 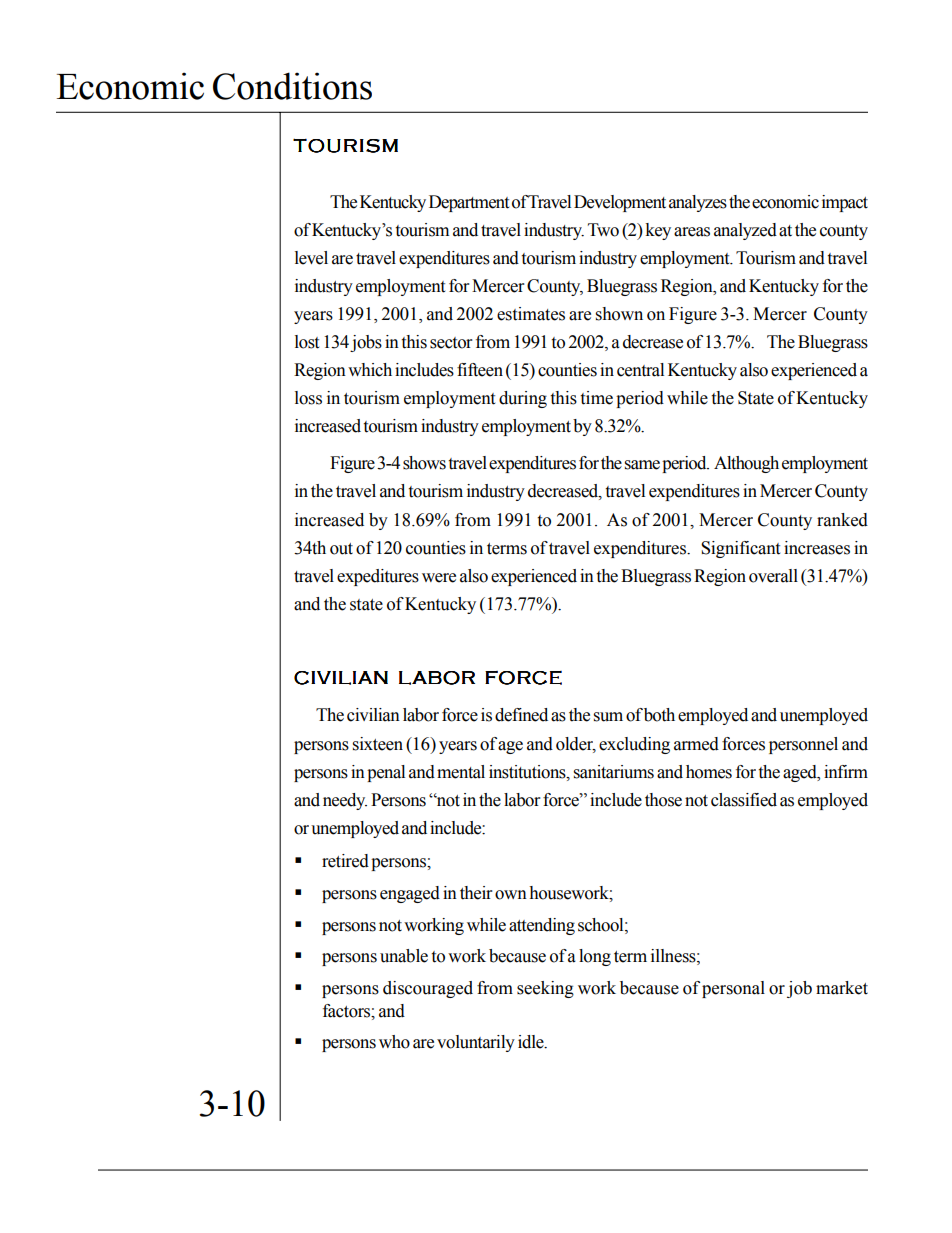 I want to click on Development, so click(x=620, y=203).
